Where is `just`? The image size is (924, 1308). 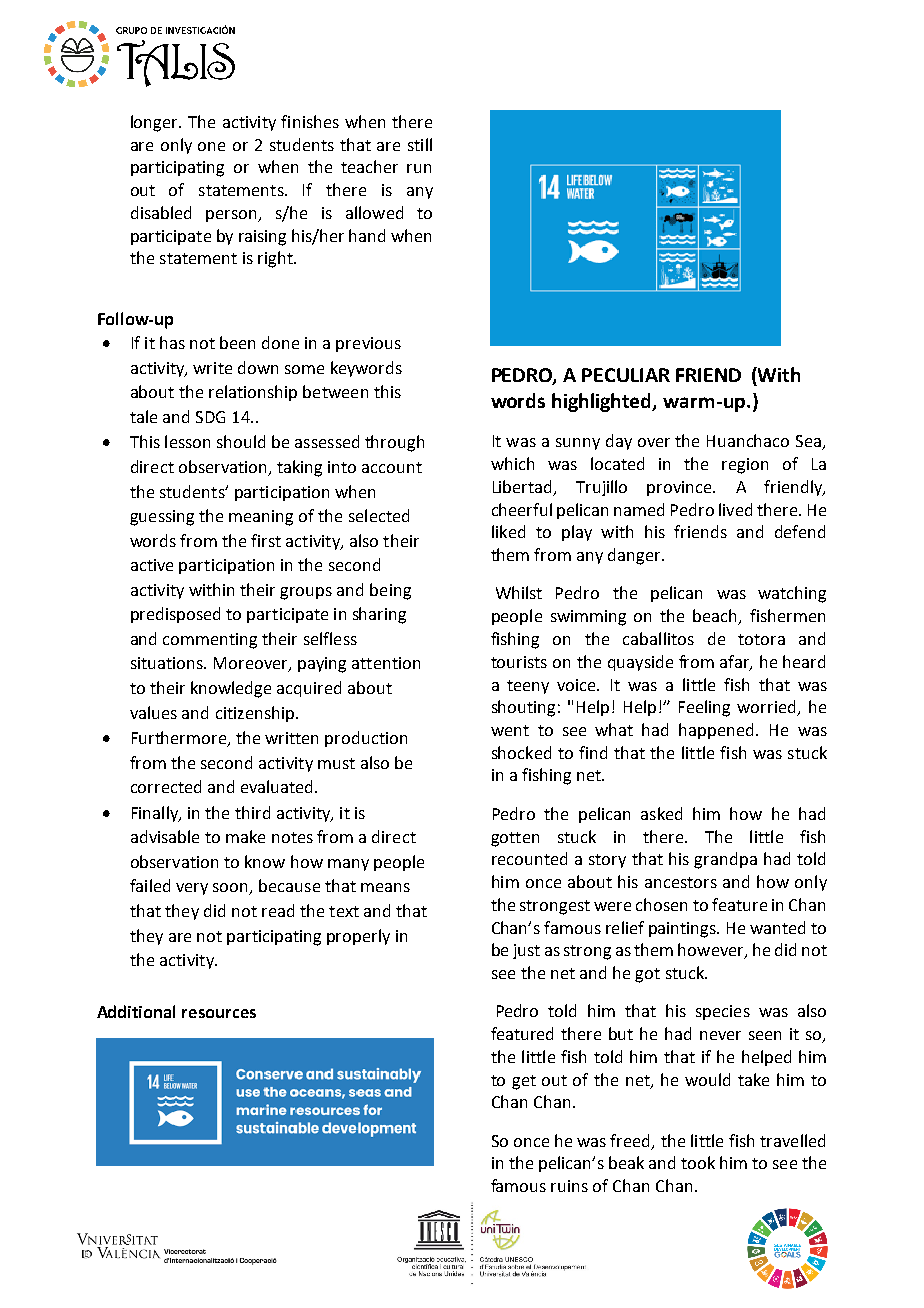
just is located at coordinates (526, 951).
